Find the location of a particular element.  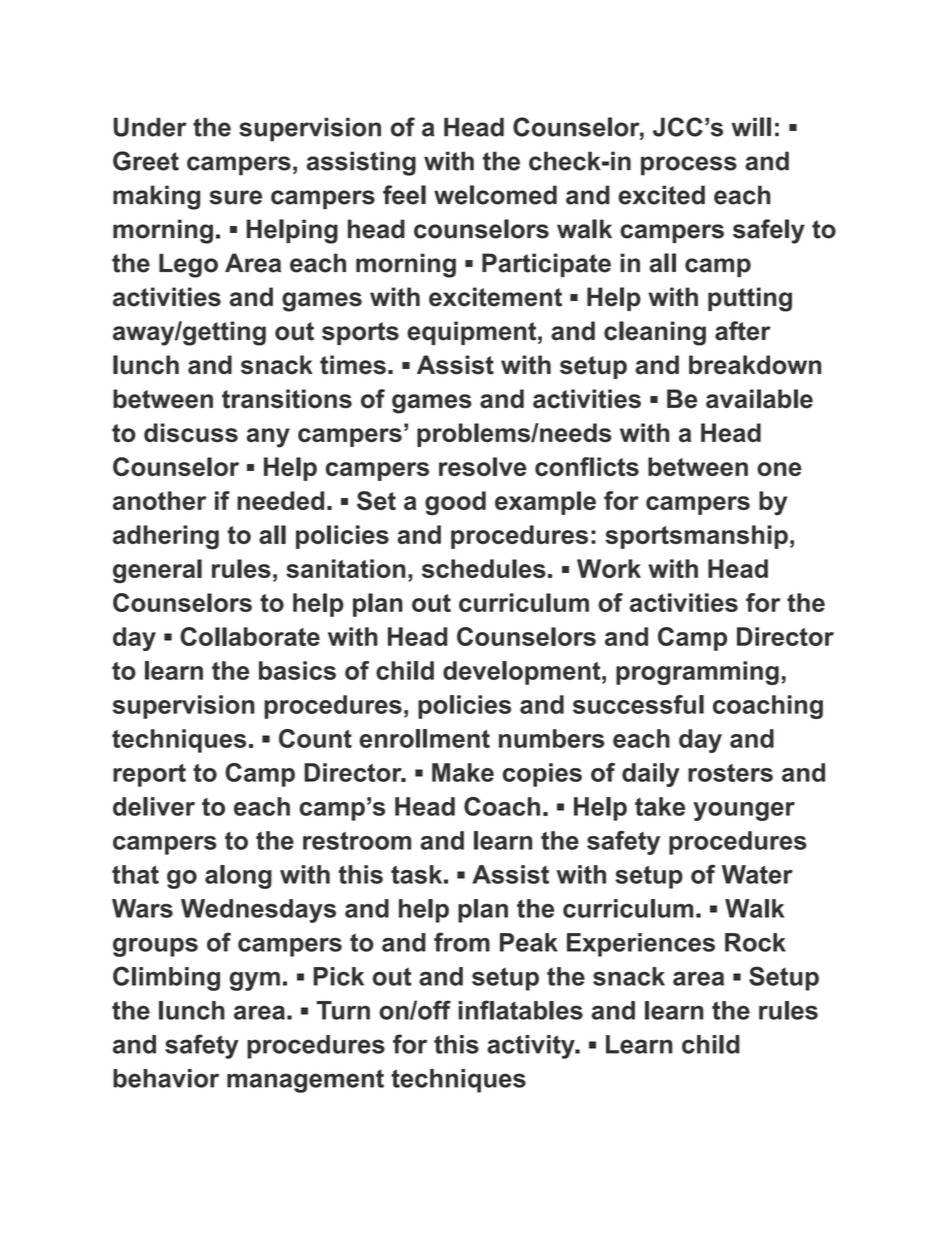

welcomed is located at coordinates (495, 195).
